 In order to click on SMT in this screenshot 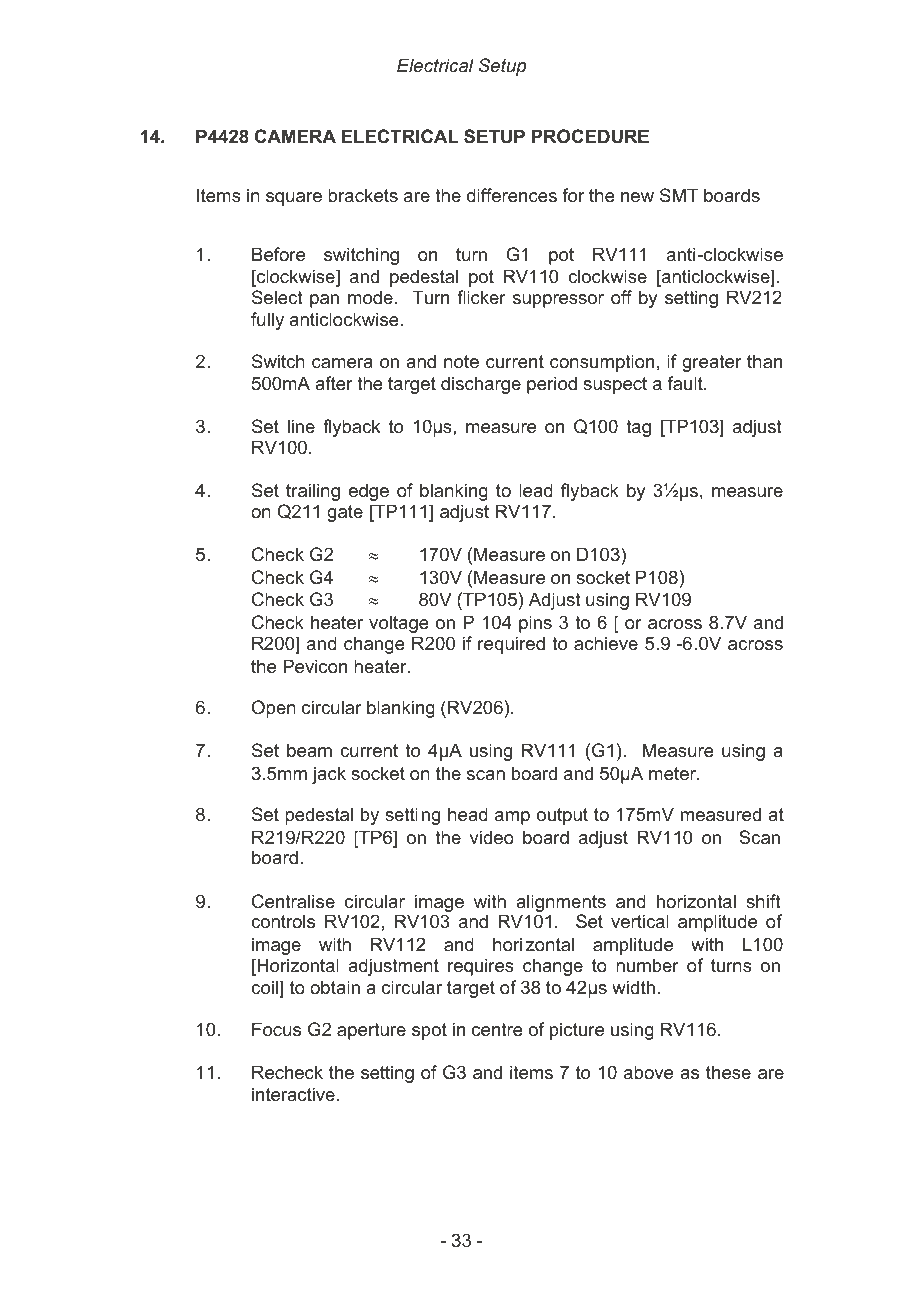, I will do `click(679, 195)`.
